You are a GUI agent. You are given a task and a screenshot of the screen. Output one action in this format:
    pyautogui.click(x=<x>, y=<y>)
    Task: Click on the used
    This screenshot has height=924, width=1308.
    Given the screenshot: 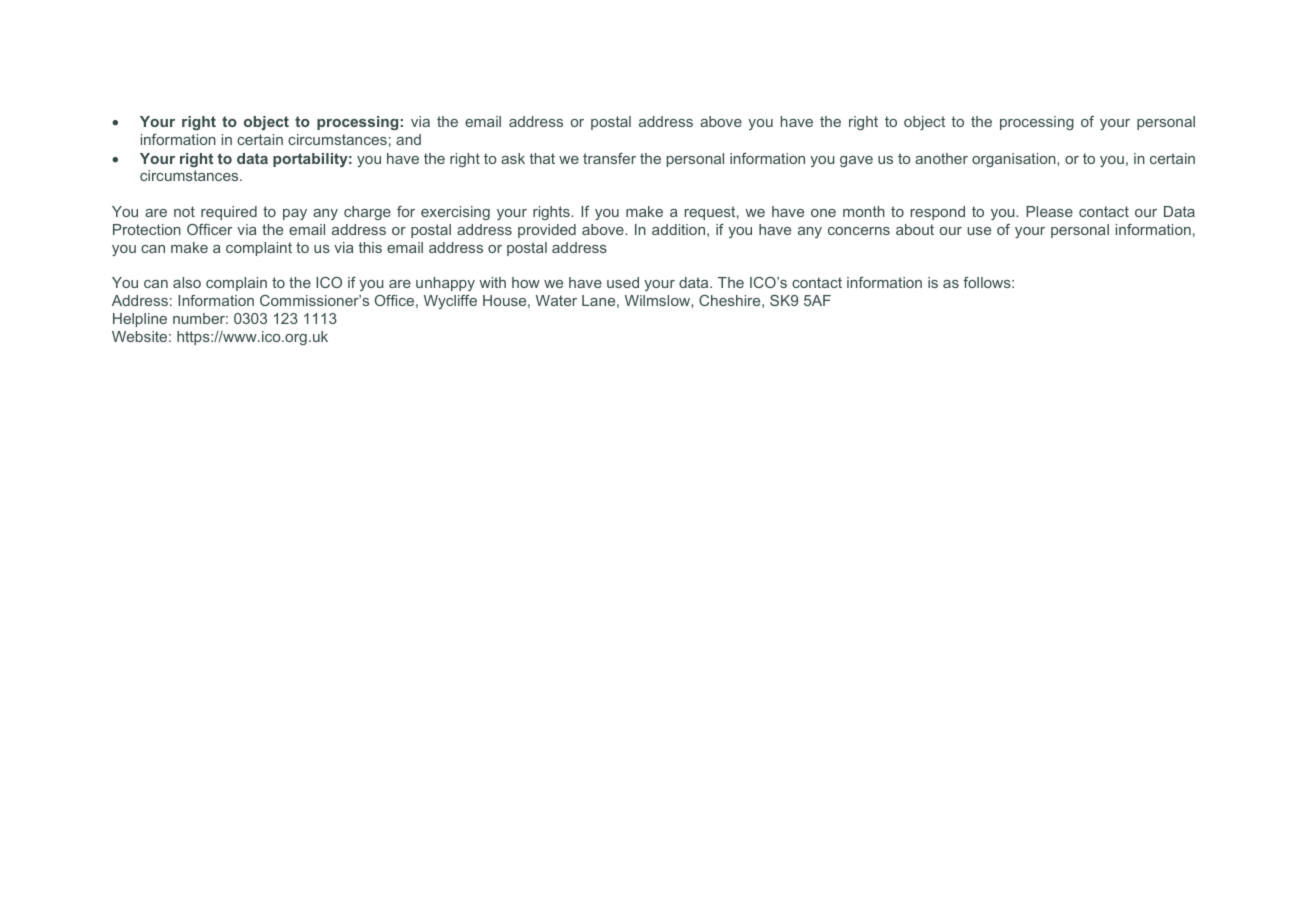 What is the action you would take?
    pyautogui.click(x=623, y=282)
